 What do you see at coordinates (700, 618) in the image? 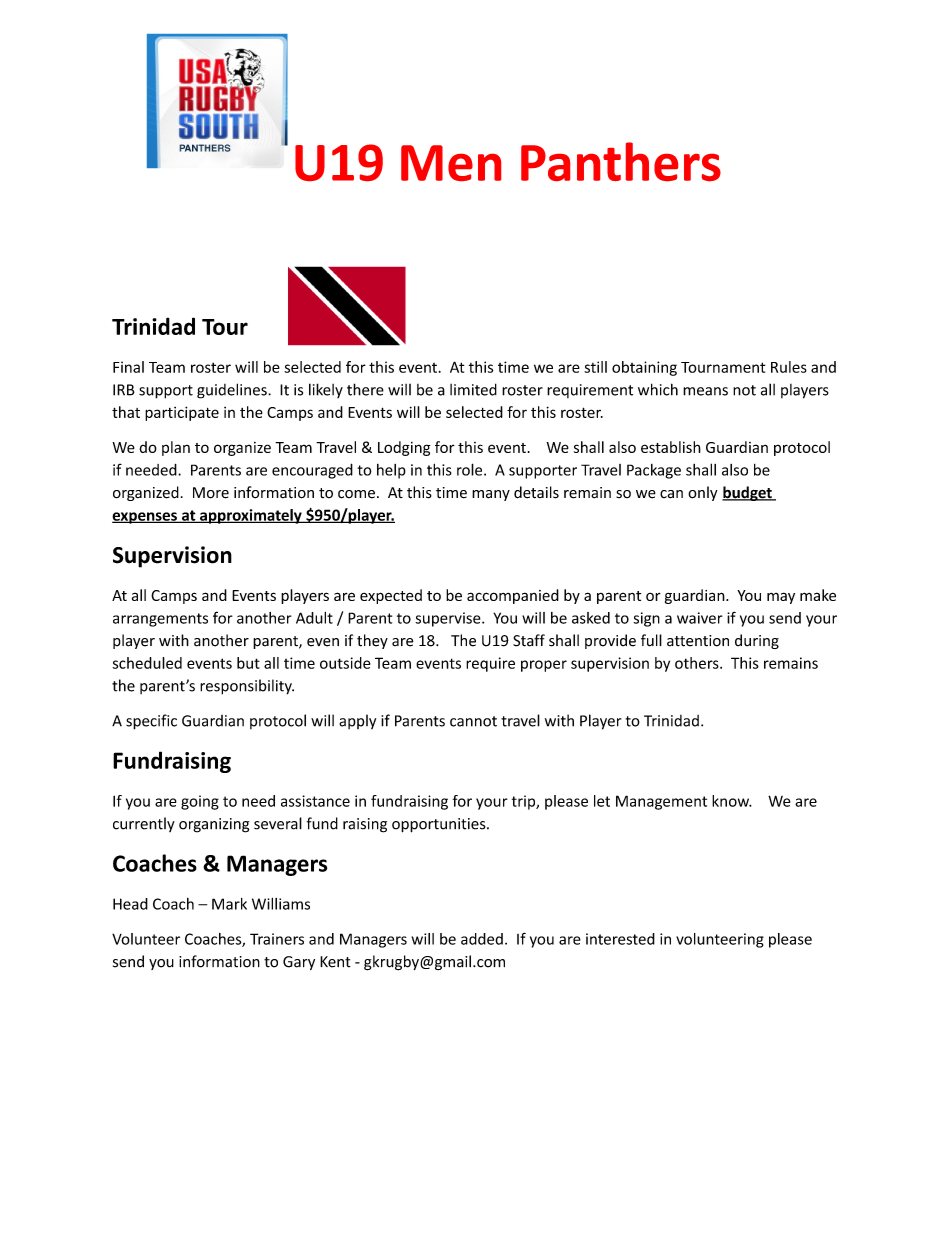
I see `waiver` at bounding box center [700, 618].
